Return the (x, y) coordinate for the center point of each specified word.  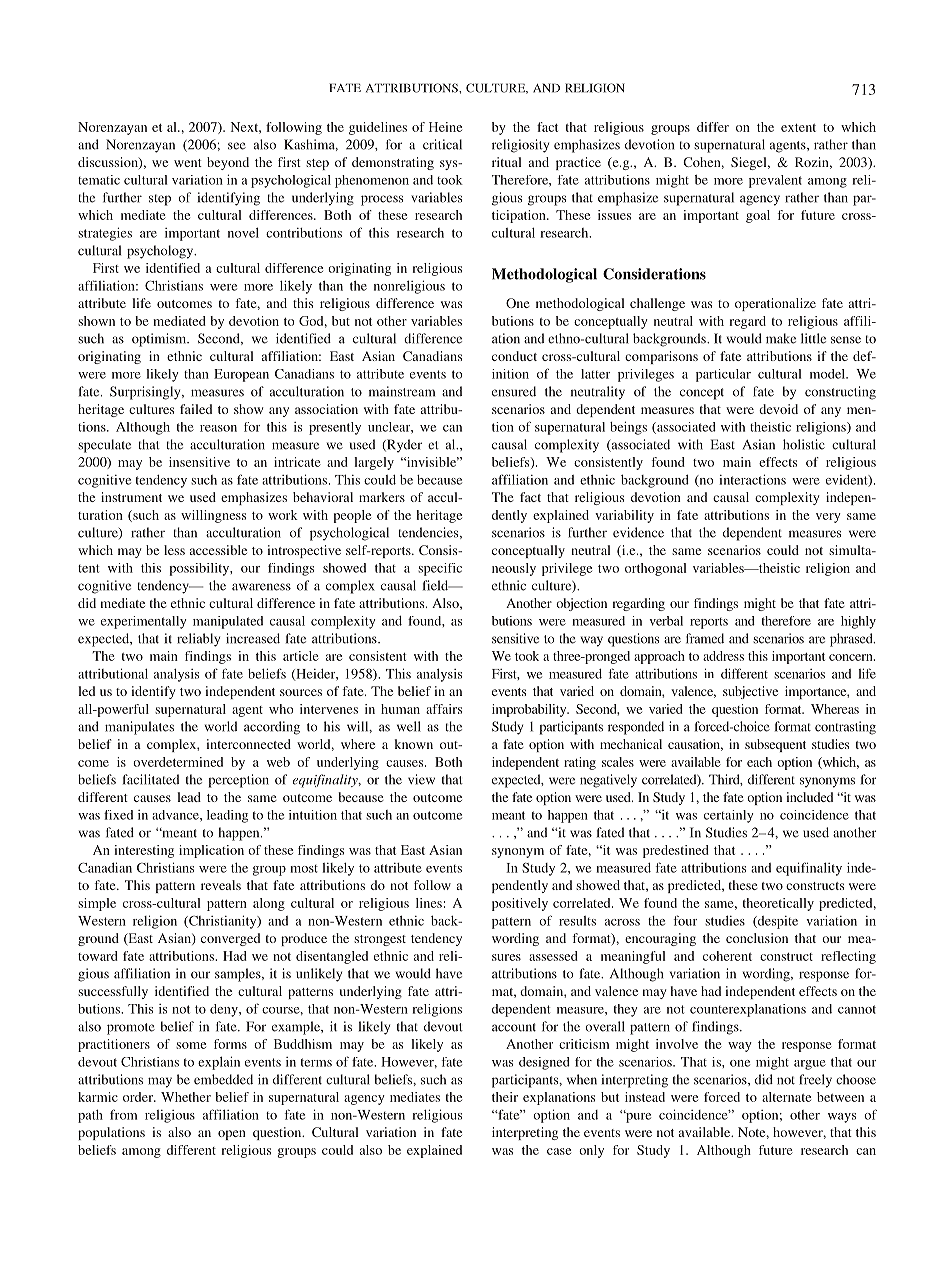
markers (382, 497)
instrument (131, 497)
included (809, 797)
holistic (804, 444)
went (188, 163)
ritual (506, 162)
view (421, 779)
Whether (186, 1097)
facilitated (151, 779)
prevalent (775, 181)
